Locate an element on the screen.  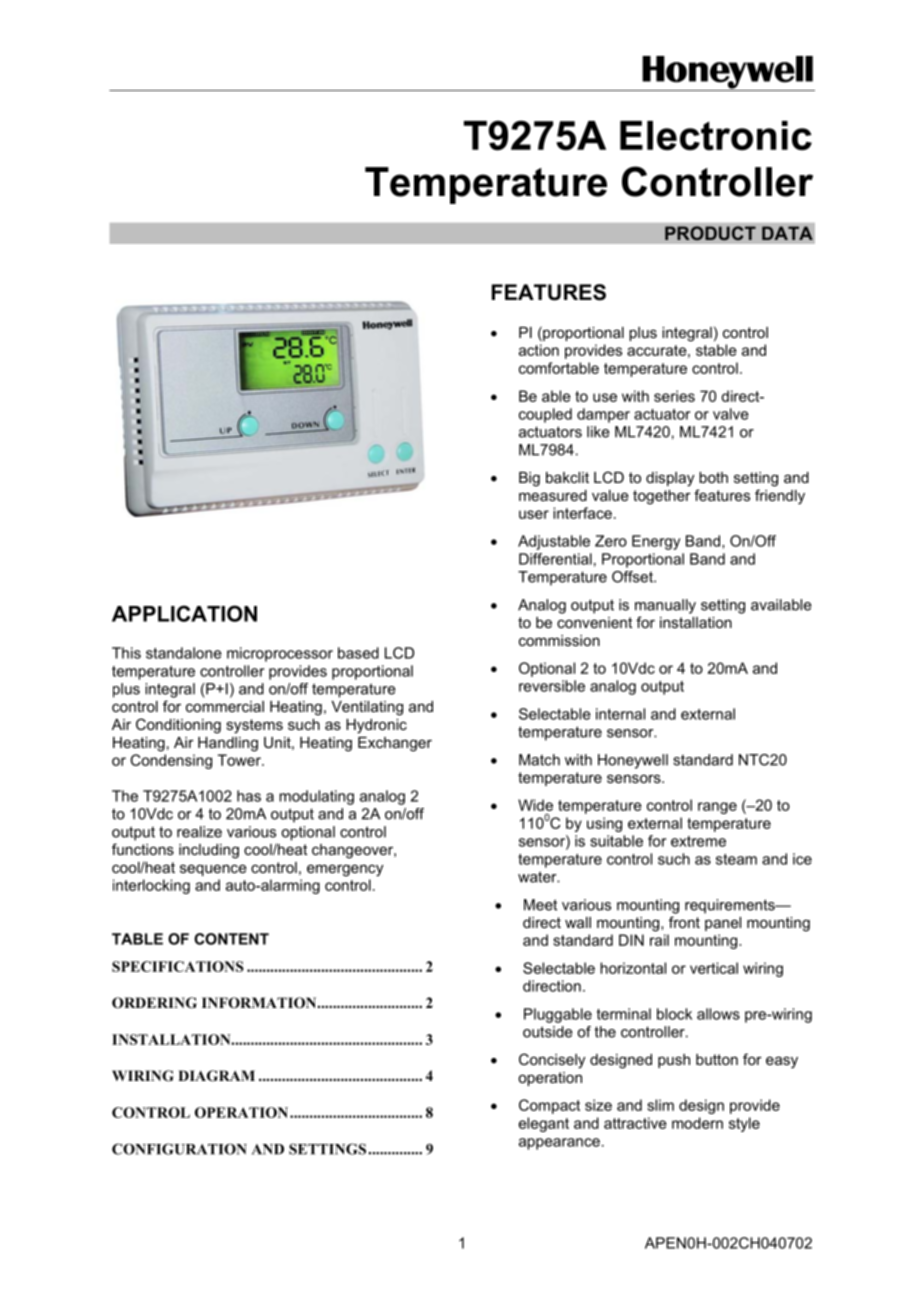
range is located at coordinates (717, 808).
